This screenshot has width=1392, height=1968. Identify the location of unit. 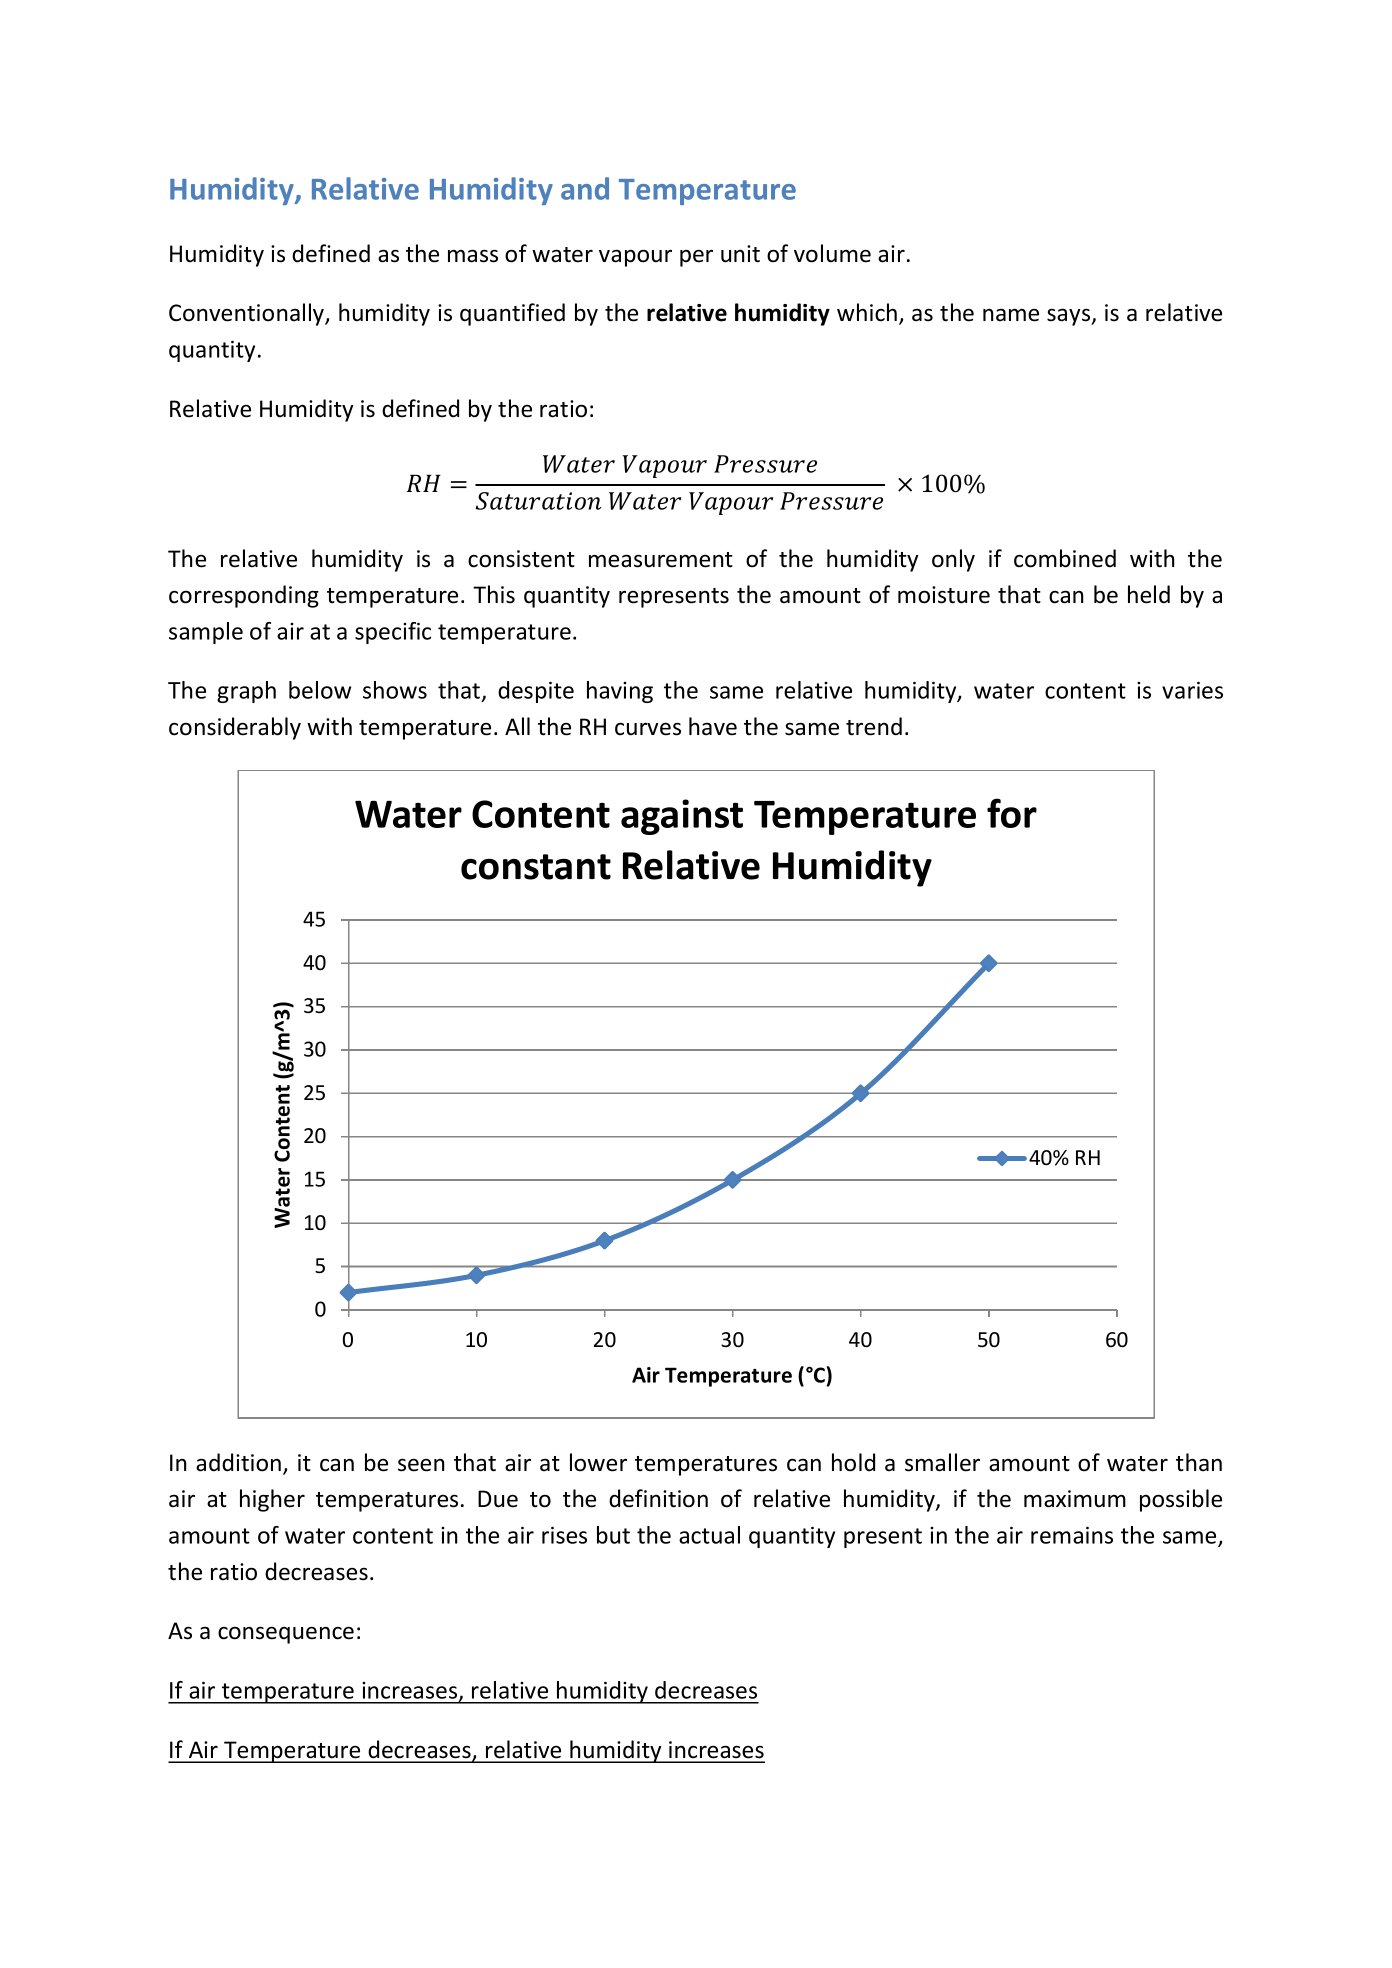
(740, 254).
